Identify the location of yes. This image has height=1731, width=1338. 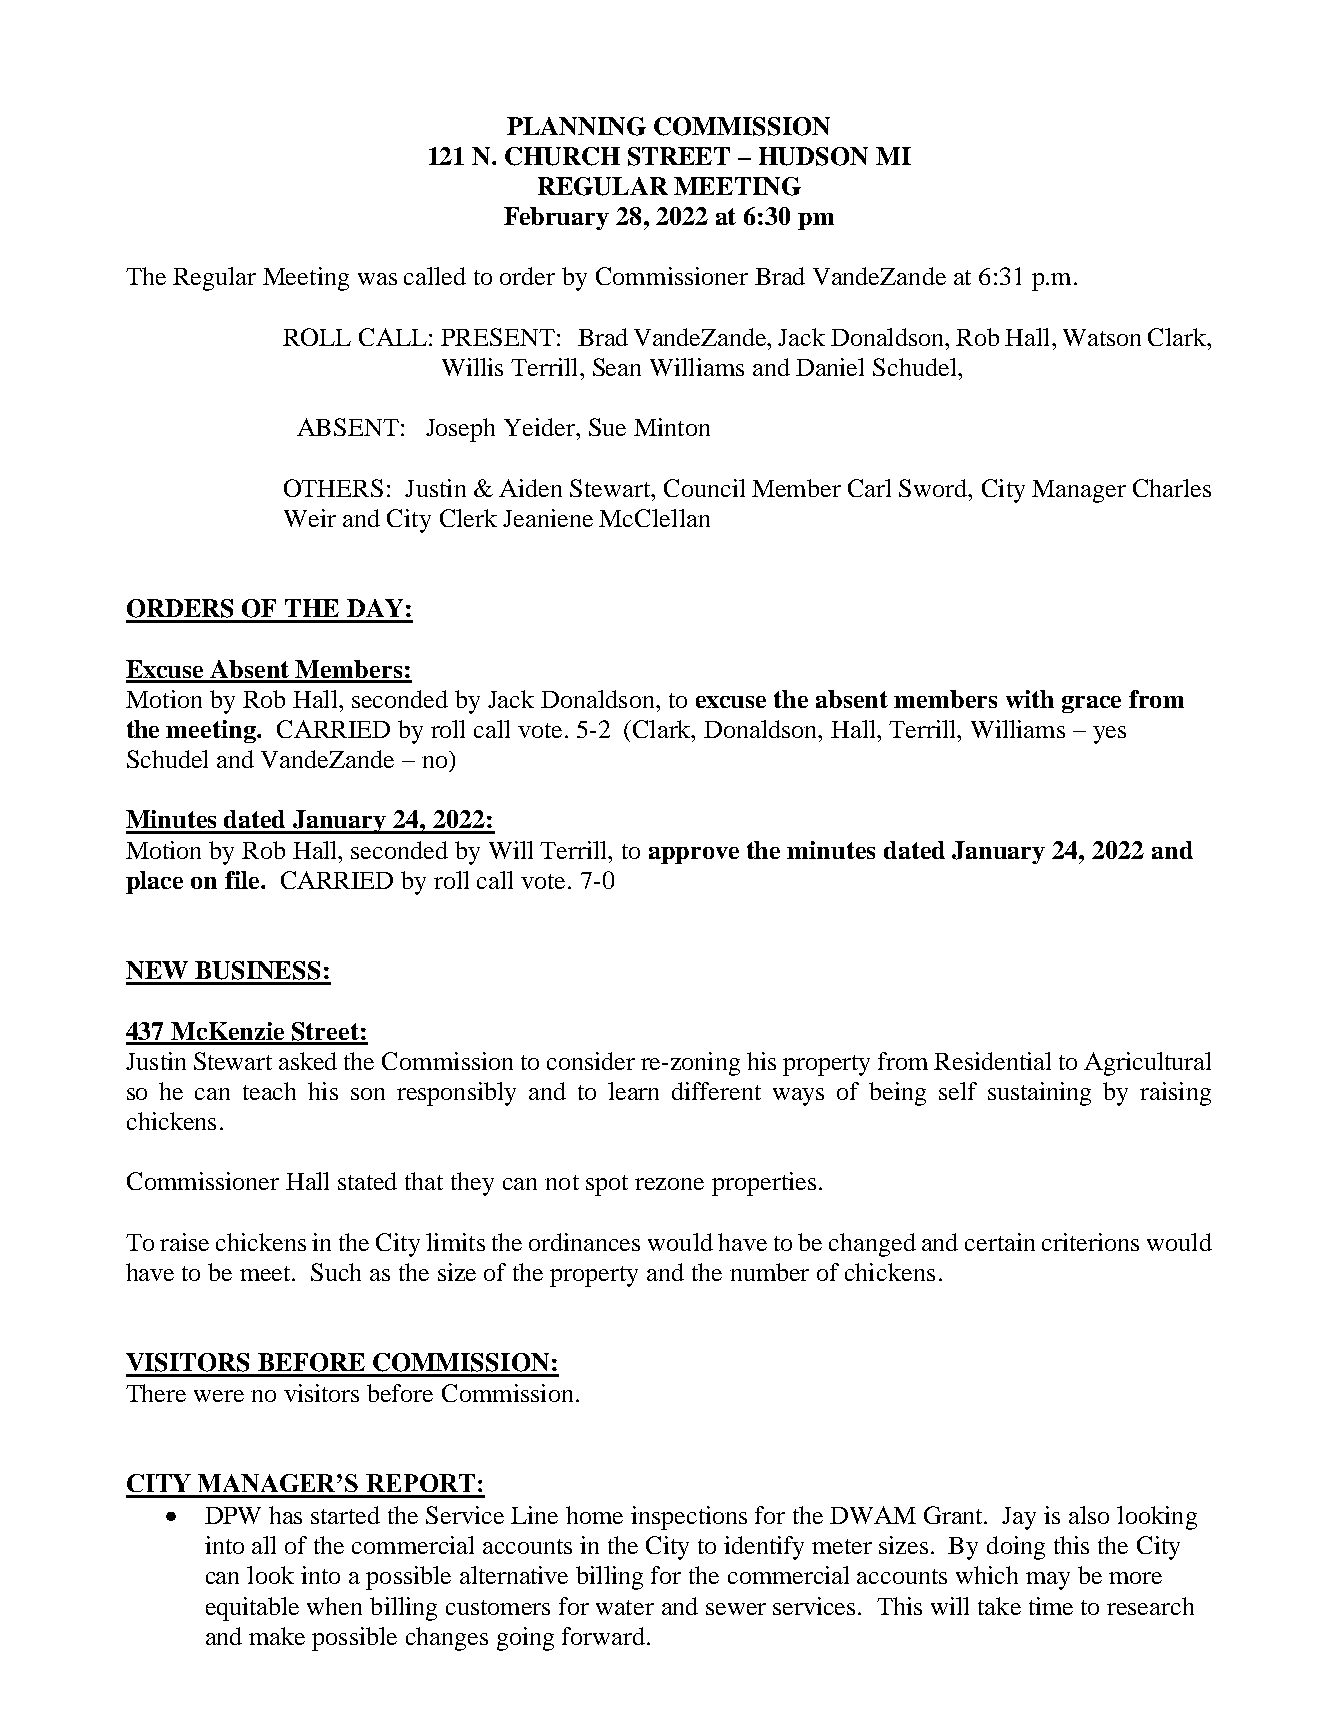
(1109, 735).
